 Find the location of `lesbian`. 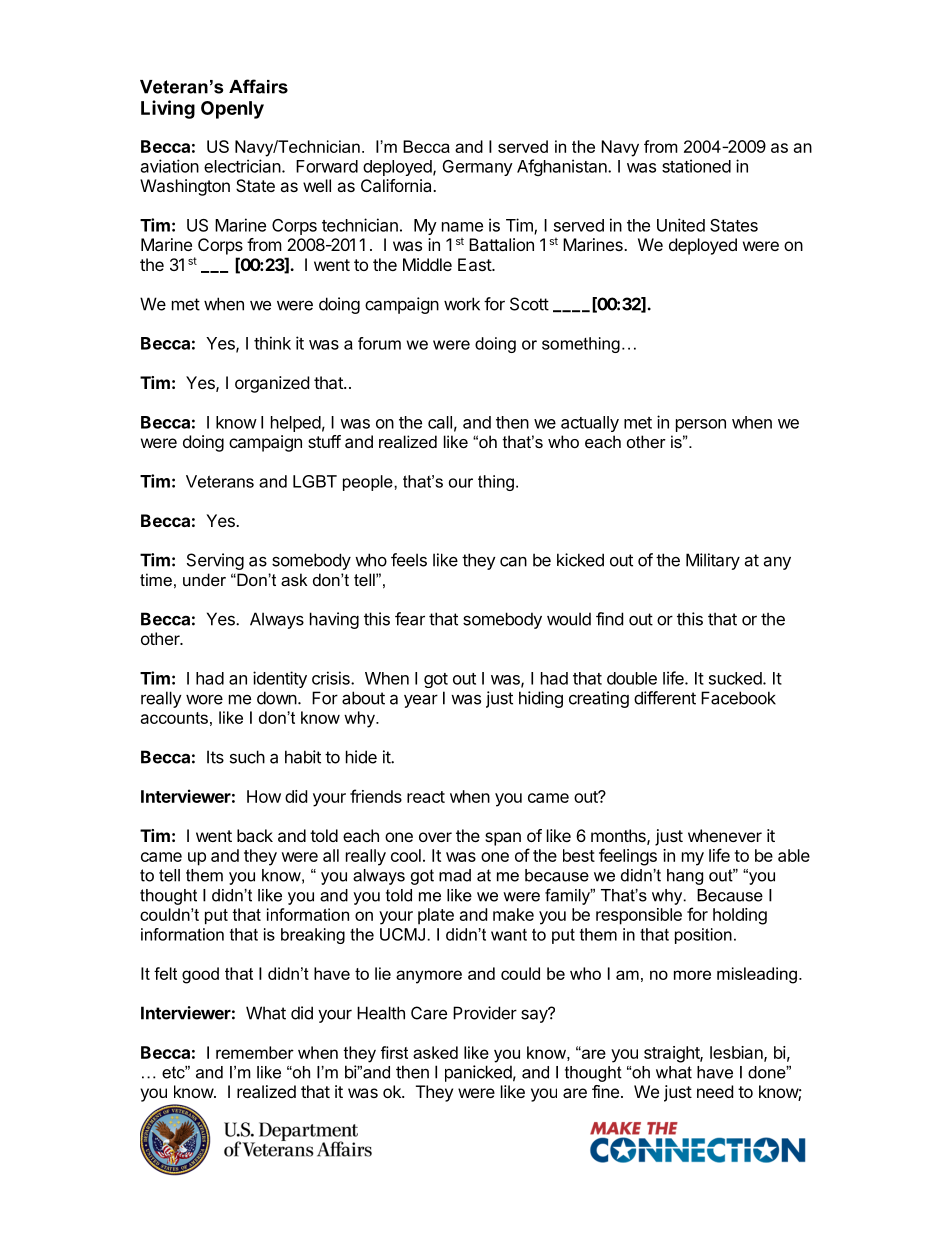

lesbian is located at coordinates (737, 1053).
